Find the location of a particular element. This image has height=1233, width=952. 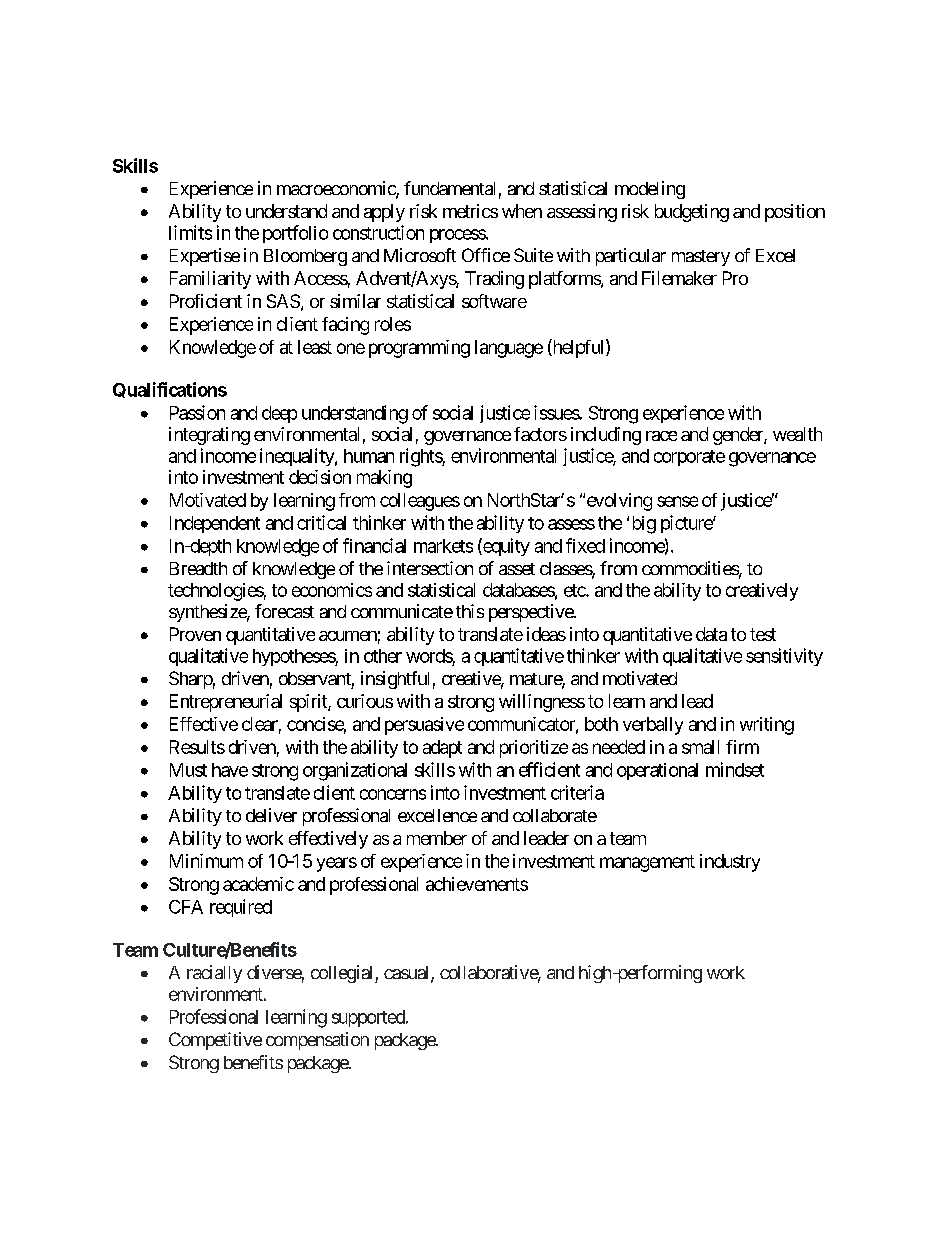

budgeting is located at coordinates (692, 213).
